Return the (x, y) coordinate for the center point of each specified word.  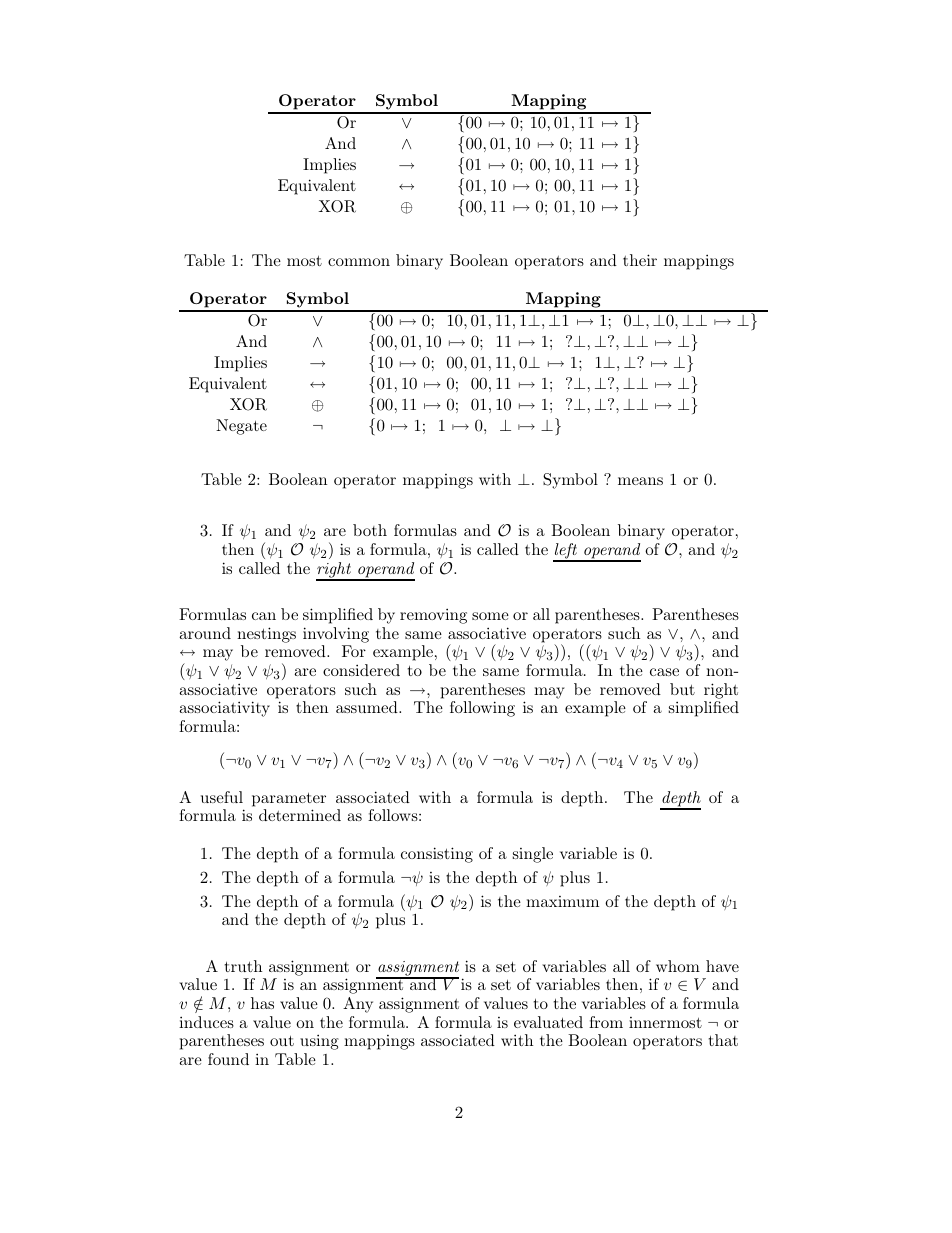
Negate (241, 427)
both (370, 530)
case (664, 672)
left (566, 552)
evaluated (548, 1022)
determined (300, 815)
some (490, 616)
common (359, 262)
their (640, 260)
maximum (562, 901)
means (640, 481)
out (282, 1040)
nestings (266, 635)
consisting (437, 855)
